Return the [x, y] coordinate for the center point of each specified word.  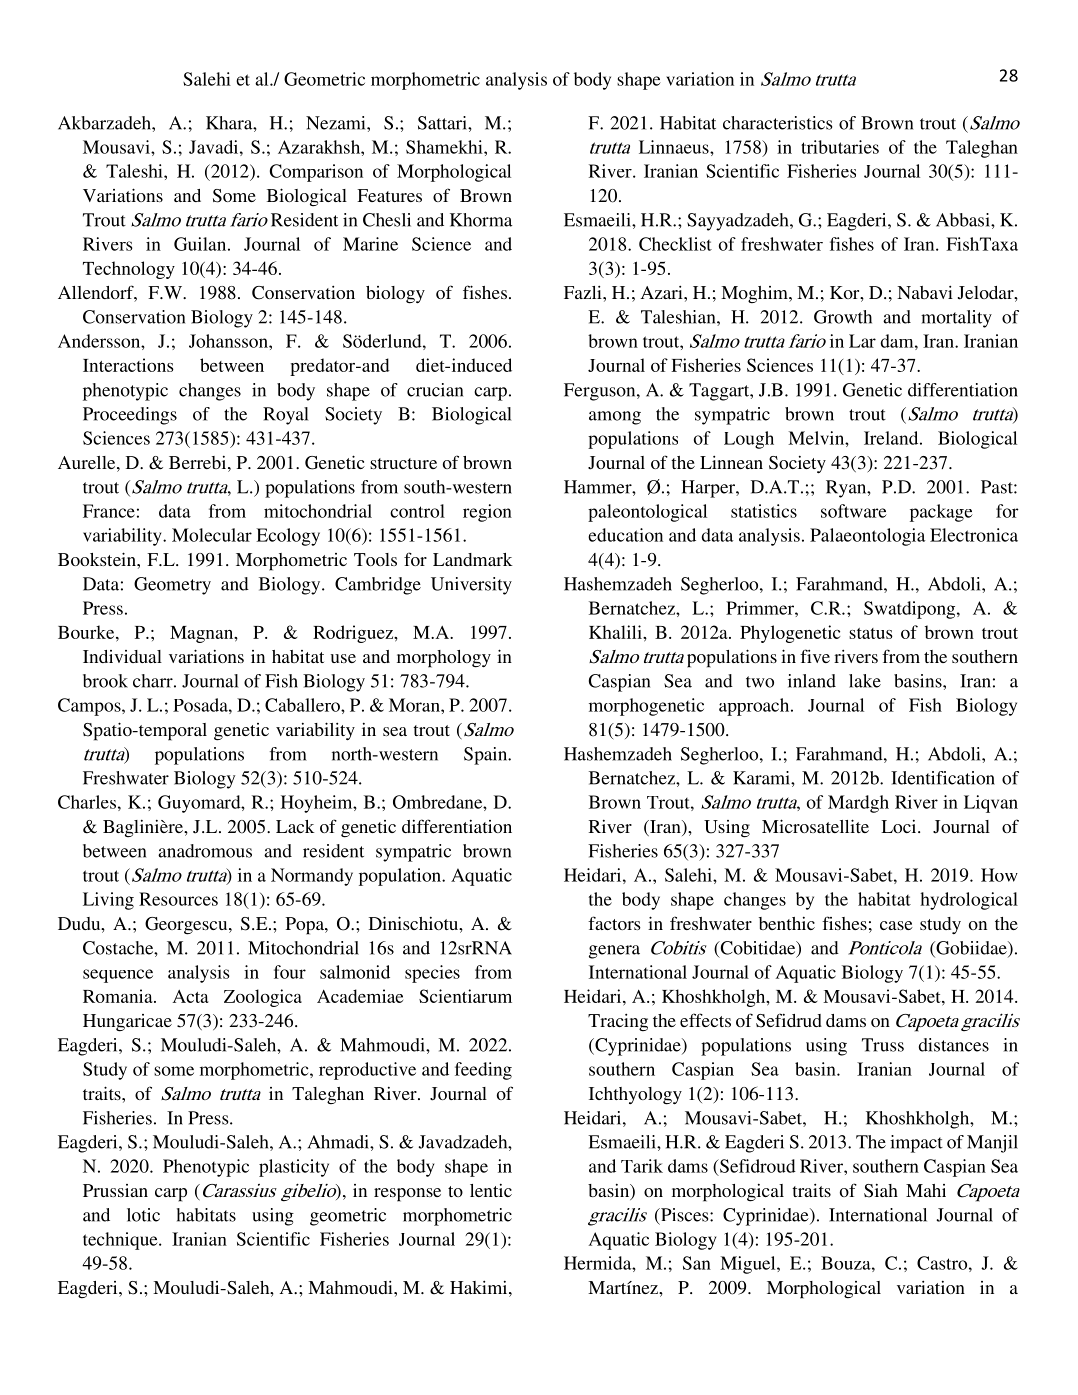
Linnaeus [675, 147]
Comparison [316, 173]
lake [865, 681]
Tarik [642, 1166]
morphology [444, 659]
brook [105, 681]
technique [121, 1241]
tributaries [840, 147]
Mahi [926, 1190]
